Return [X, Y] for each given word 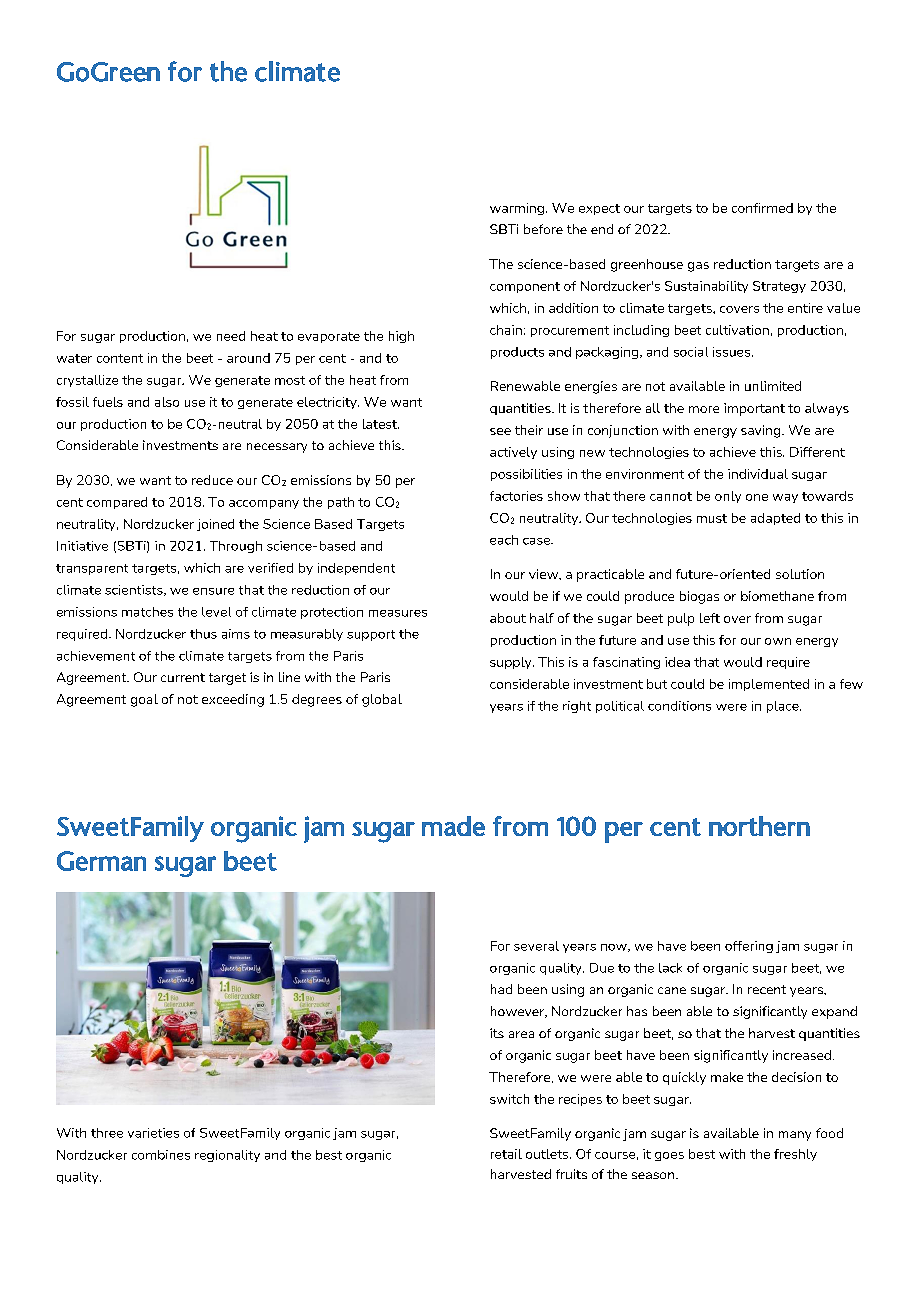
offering [749, 947]
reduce [212, 480]
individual [758, 474]
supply [512, 663]
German [101, 861]
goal [144, 700]
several [536, 946]
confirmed [762, 208]
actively [513, 453]
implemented [769, 685]
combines [161, 1155]
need [231, 336]
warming [517, 209]
